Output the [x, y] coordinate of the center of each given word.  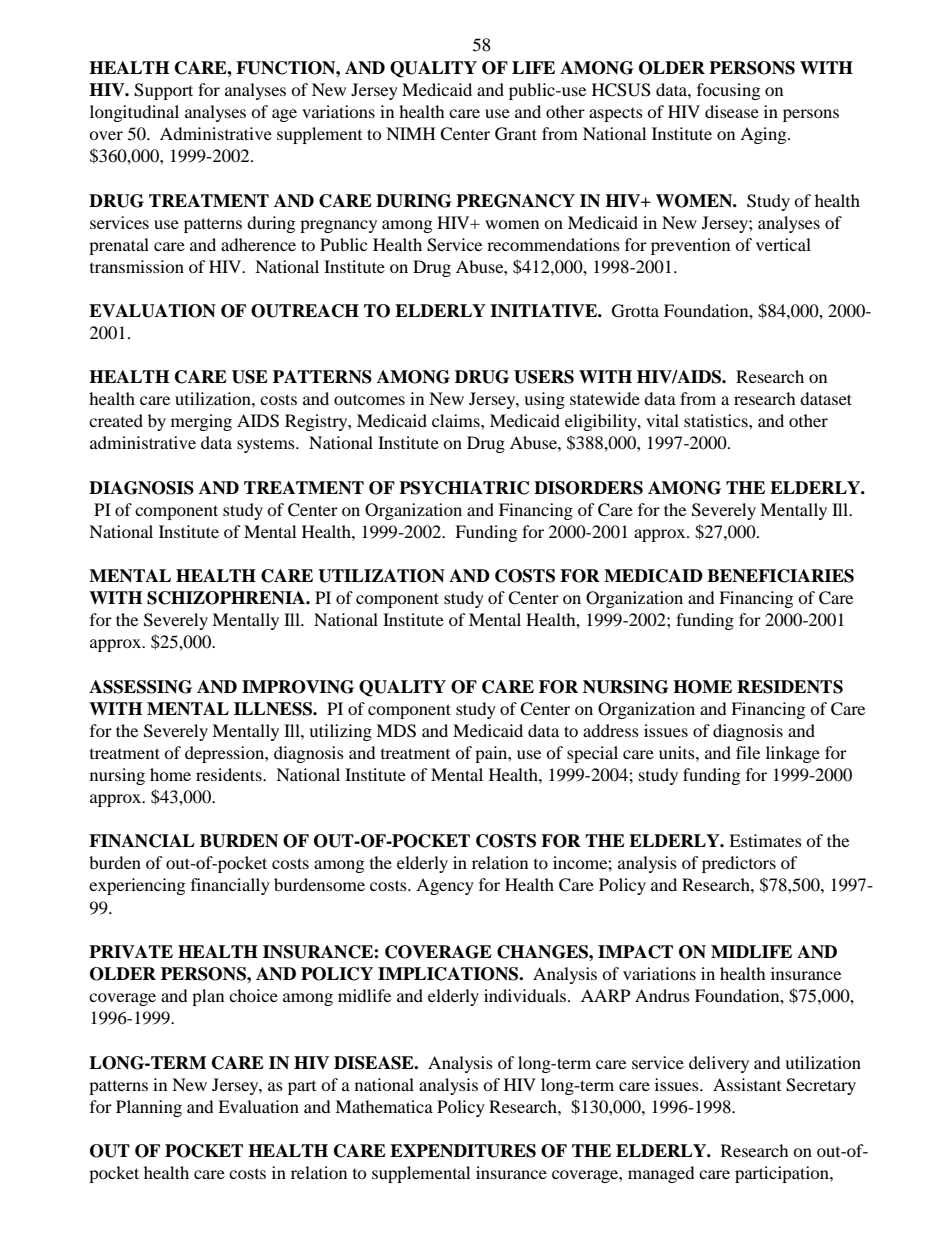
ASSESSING [140, 687]
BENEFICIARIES [780, 576]
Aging [764, 135]
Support [163, 91]
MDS [396, 731]
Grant [516, 134]
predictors [739, 864]
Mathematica [384, 1106]
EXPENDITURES [463, 1151]
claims [457, 420]
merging [201, 422]
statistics [717, 420]
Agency [445, 886]
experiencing [137, 886]
